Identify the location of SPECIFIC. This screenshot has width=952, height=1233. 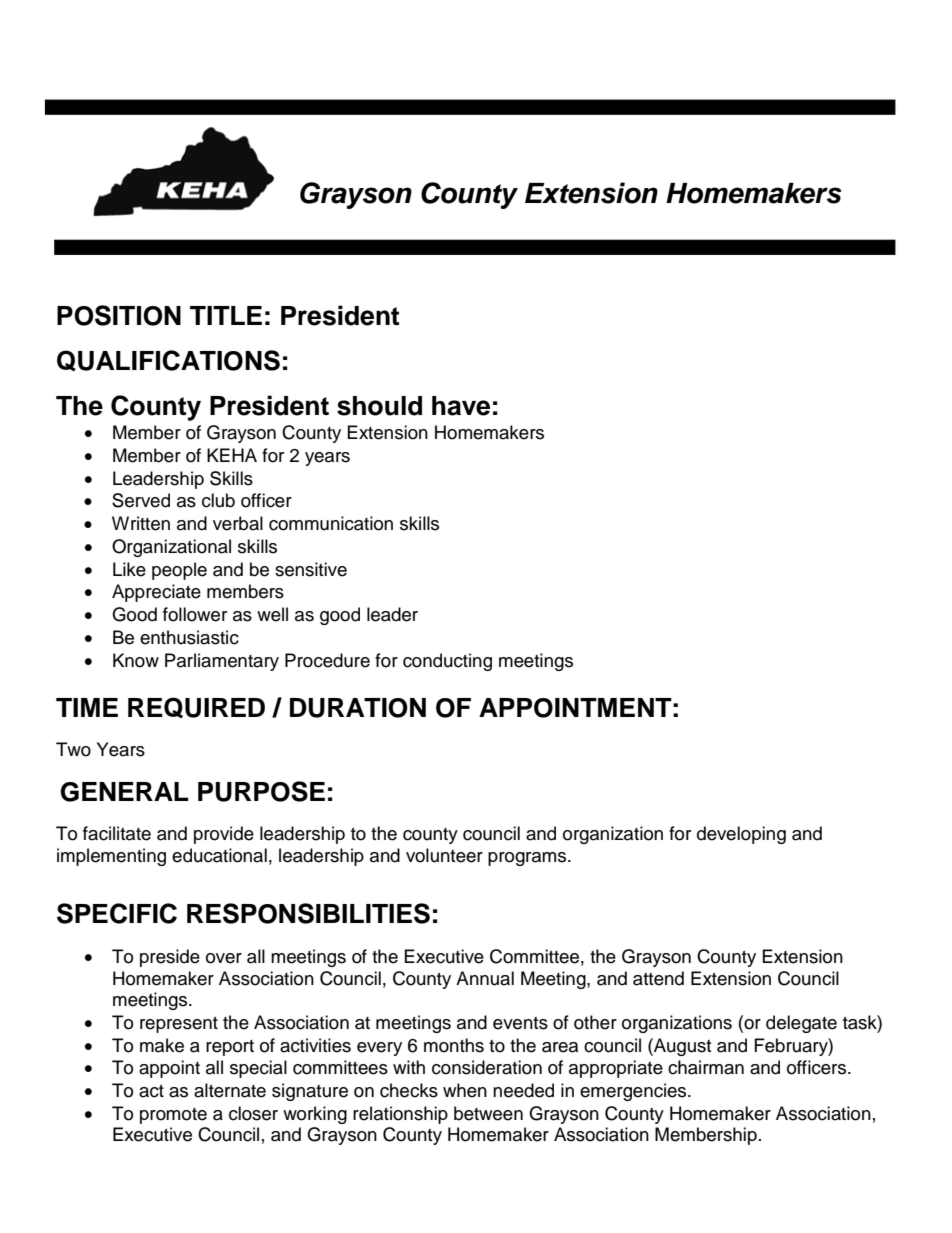
(117, 913).
